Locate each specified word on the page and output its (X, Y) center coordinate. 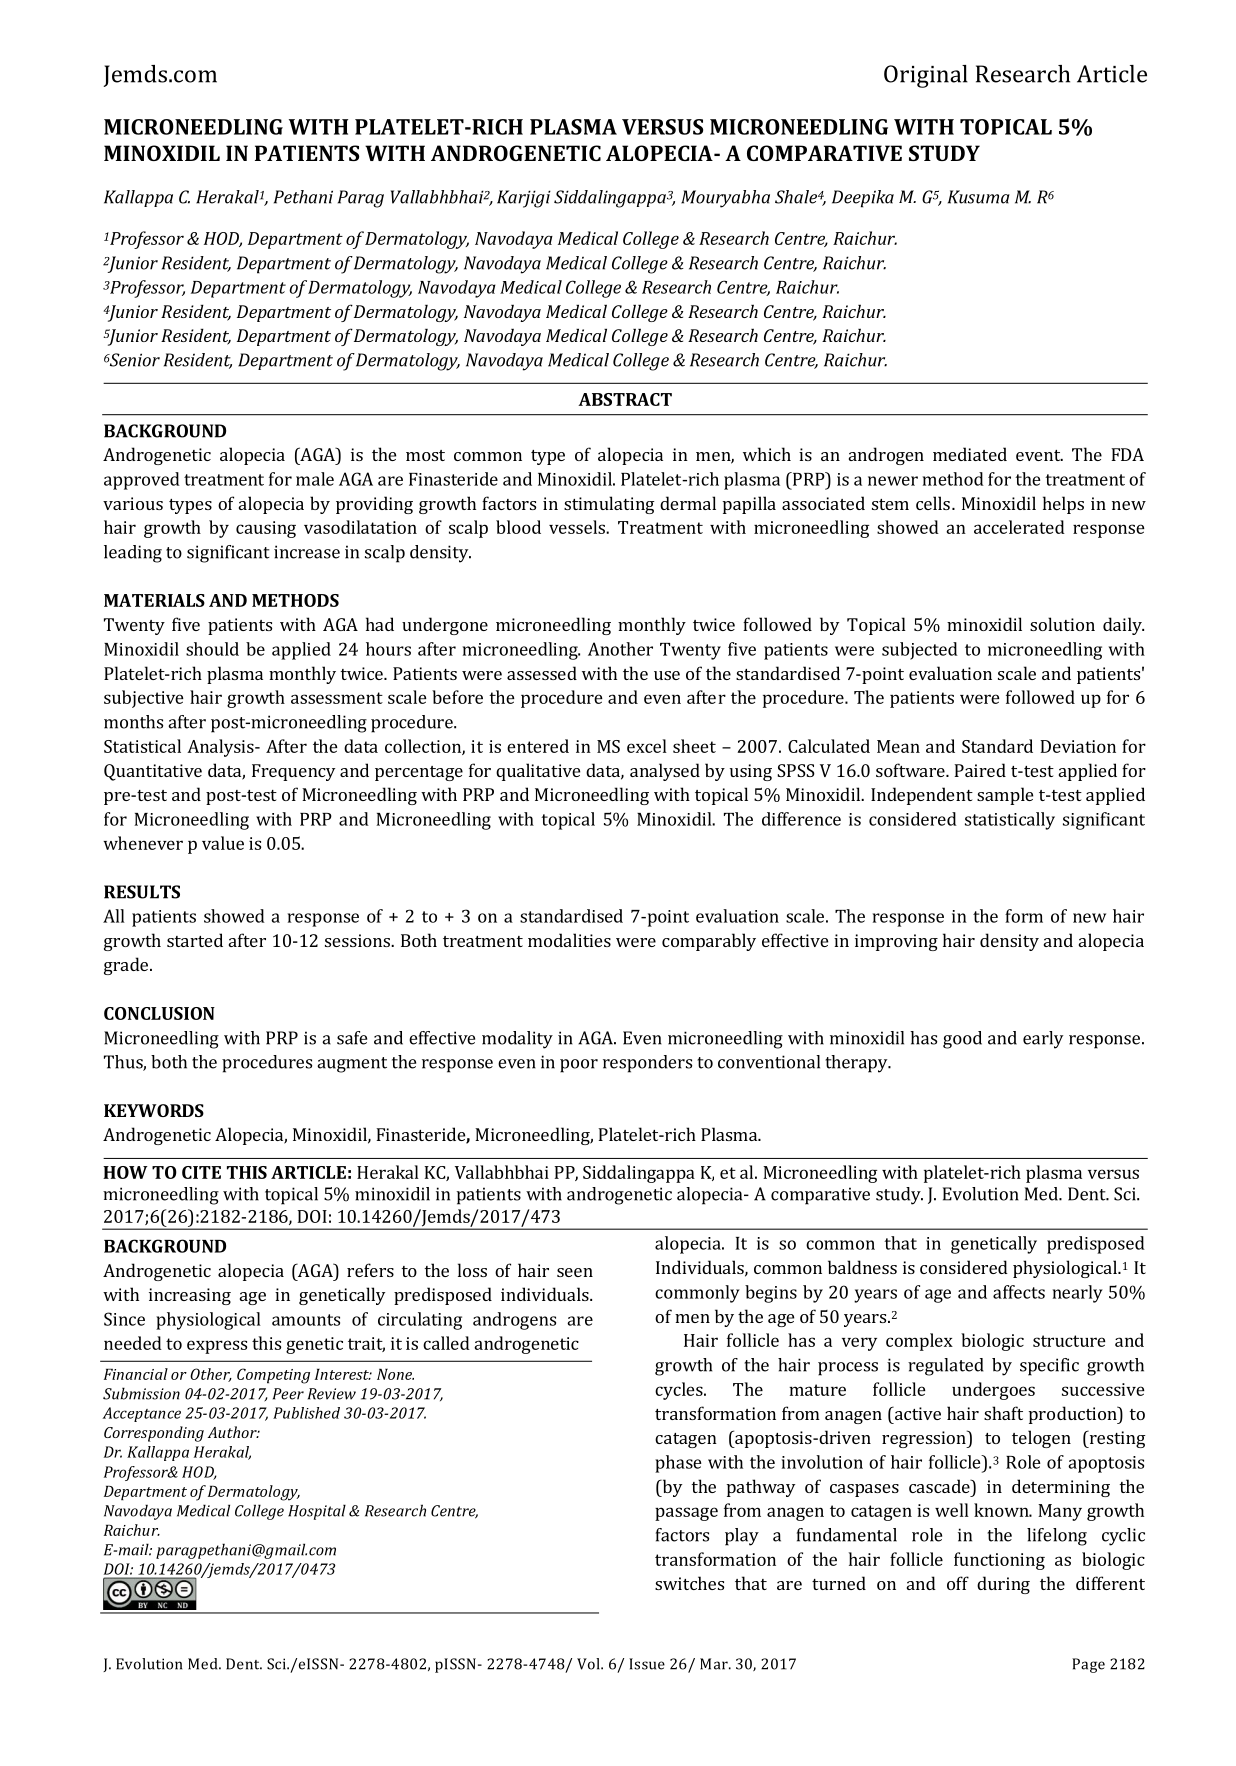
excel (647, 746)
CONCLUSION (159, 1013)
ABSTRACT (625, 399)
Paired (980, 770)
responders (647, 1064)
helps (1063, 505)
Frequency (293, 772)
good (962, 1040)
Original (926, 76)
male (315, 479)
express (217, 1347)
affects (1019, 1292)
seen (575, 1272)
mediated (970, 454)
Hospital (317, 1512)
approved (142, 481)
